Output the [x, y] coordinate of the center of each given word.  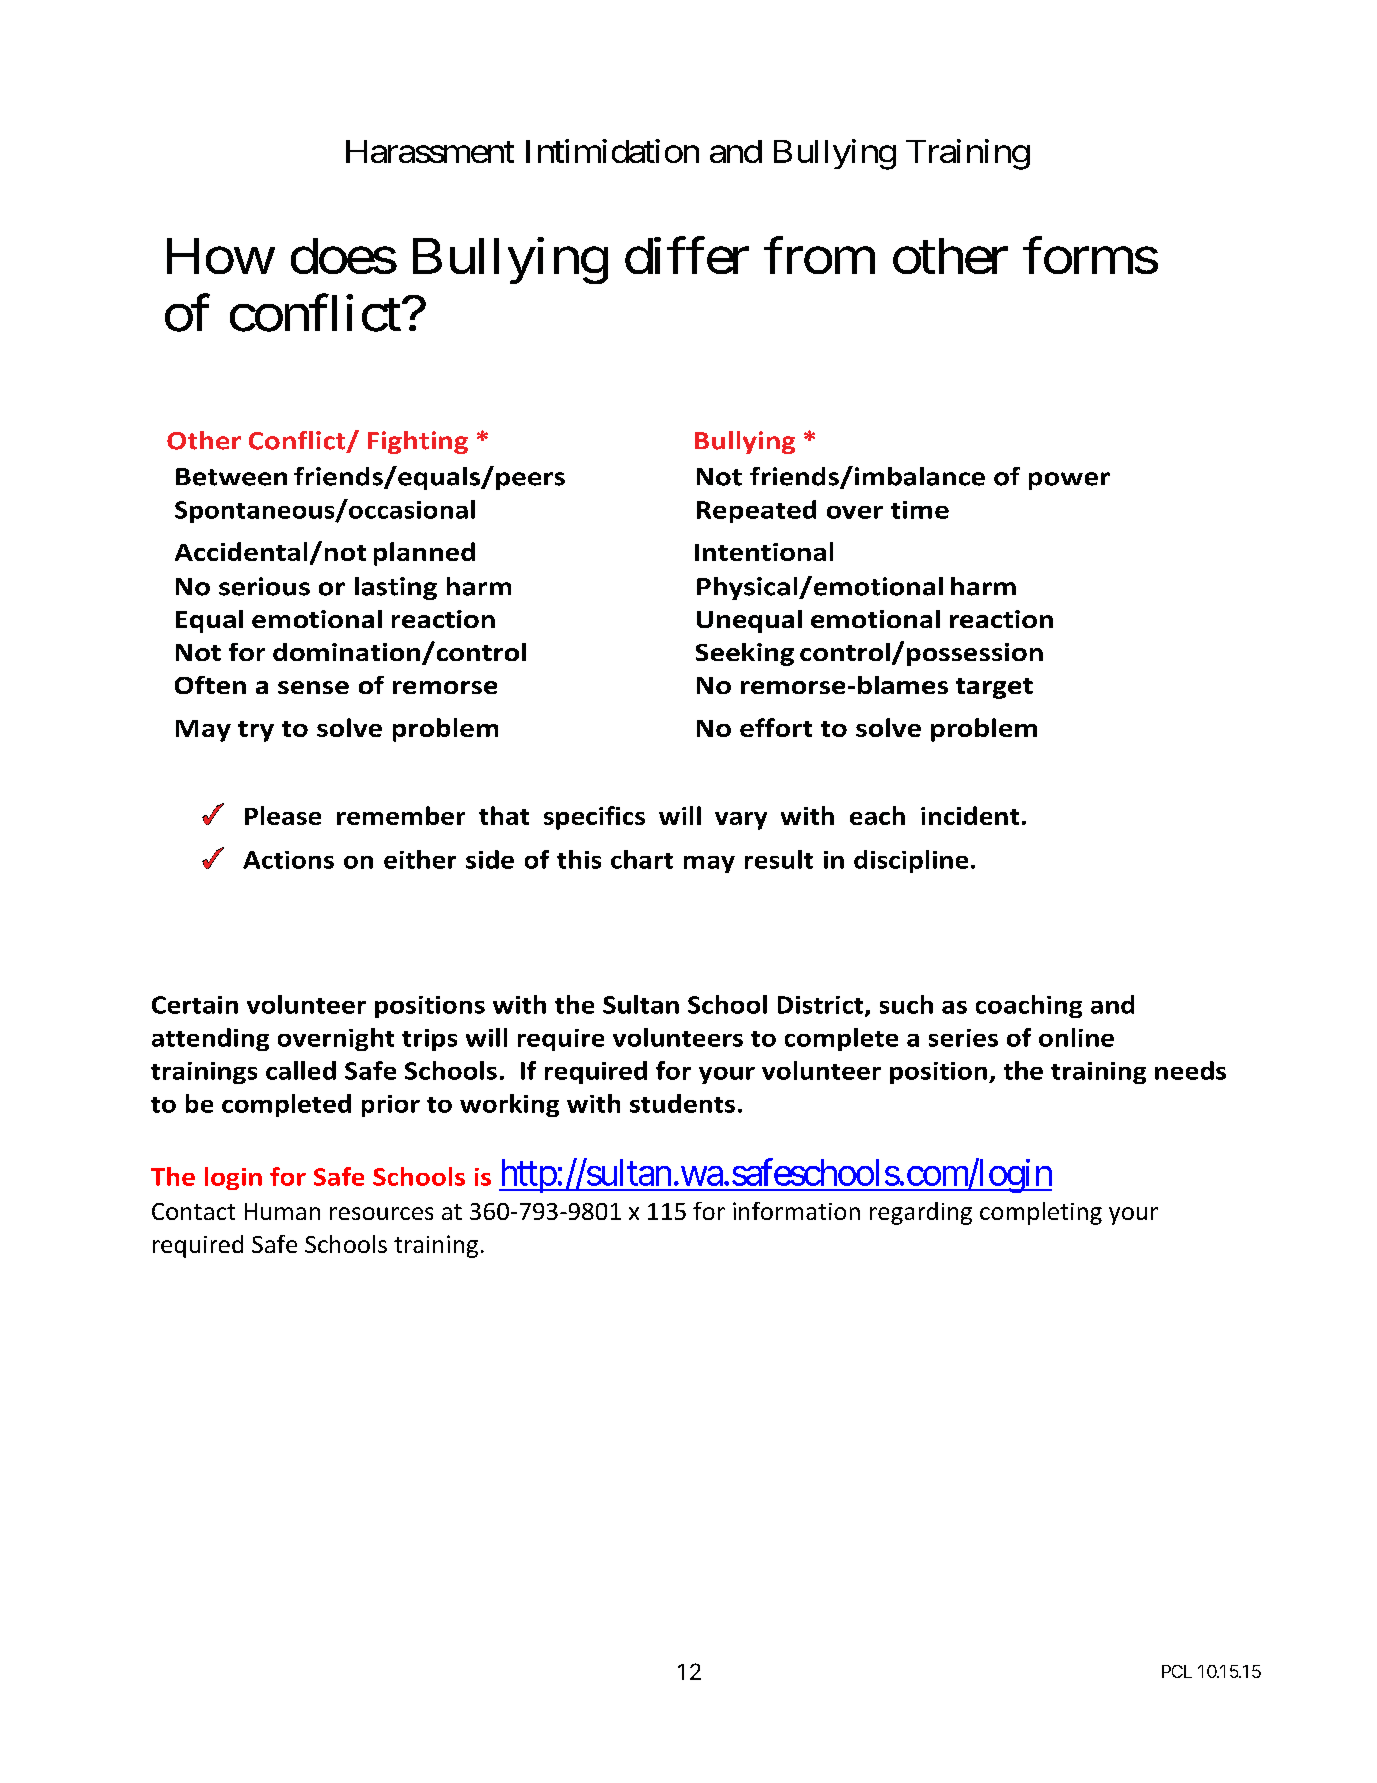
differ [687, 255]
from [819, 255]
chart [642, 859]
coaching [1029, 1006]
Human [282, 1211]
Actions [288, 860]
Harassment [430, 151]
